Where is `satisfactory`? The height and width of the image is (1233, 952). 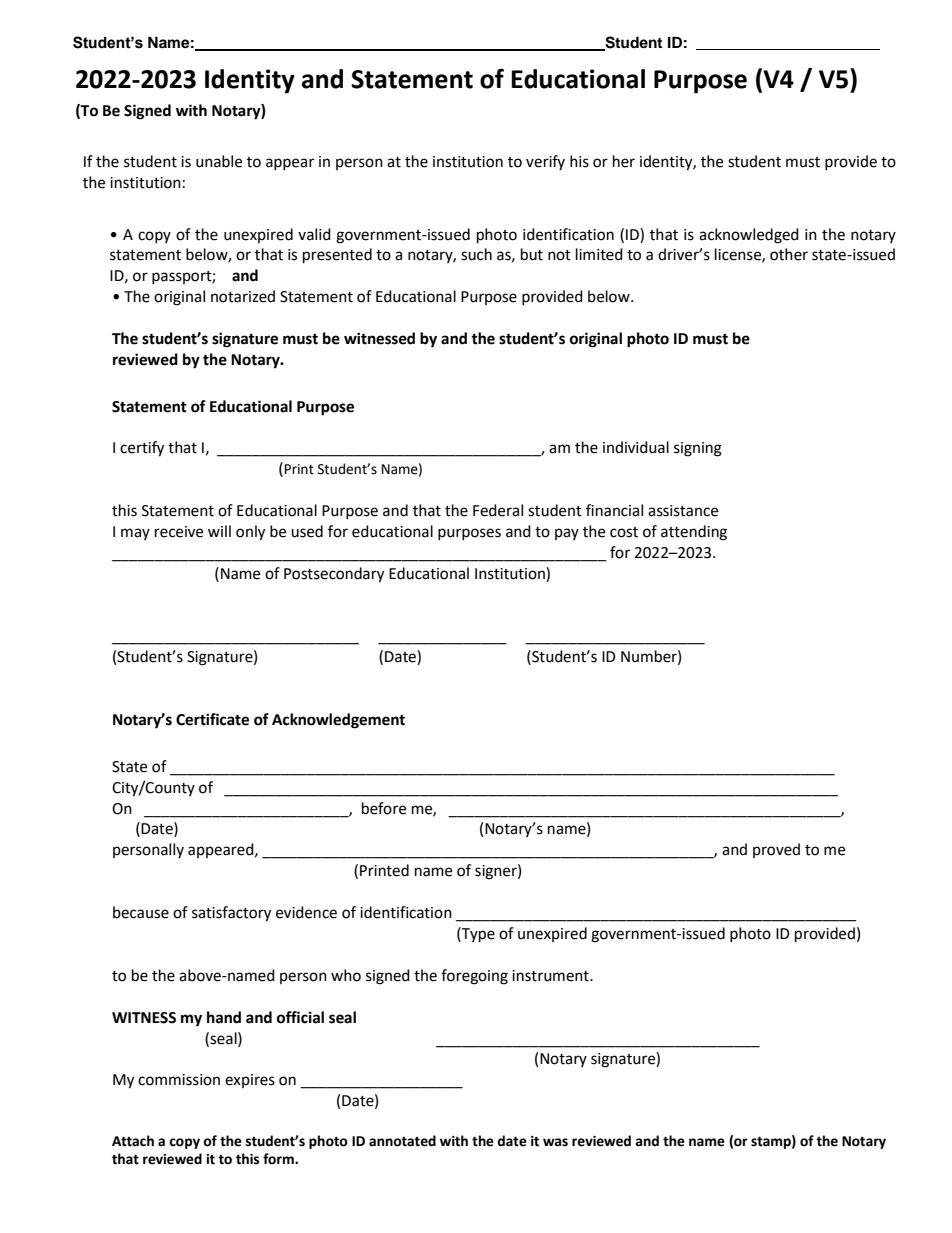
satisfactory is located at coordinates (231, 914).
